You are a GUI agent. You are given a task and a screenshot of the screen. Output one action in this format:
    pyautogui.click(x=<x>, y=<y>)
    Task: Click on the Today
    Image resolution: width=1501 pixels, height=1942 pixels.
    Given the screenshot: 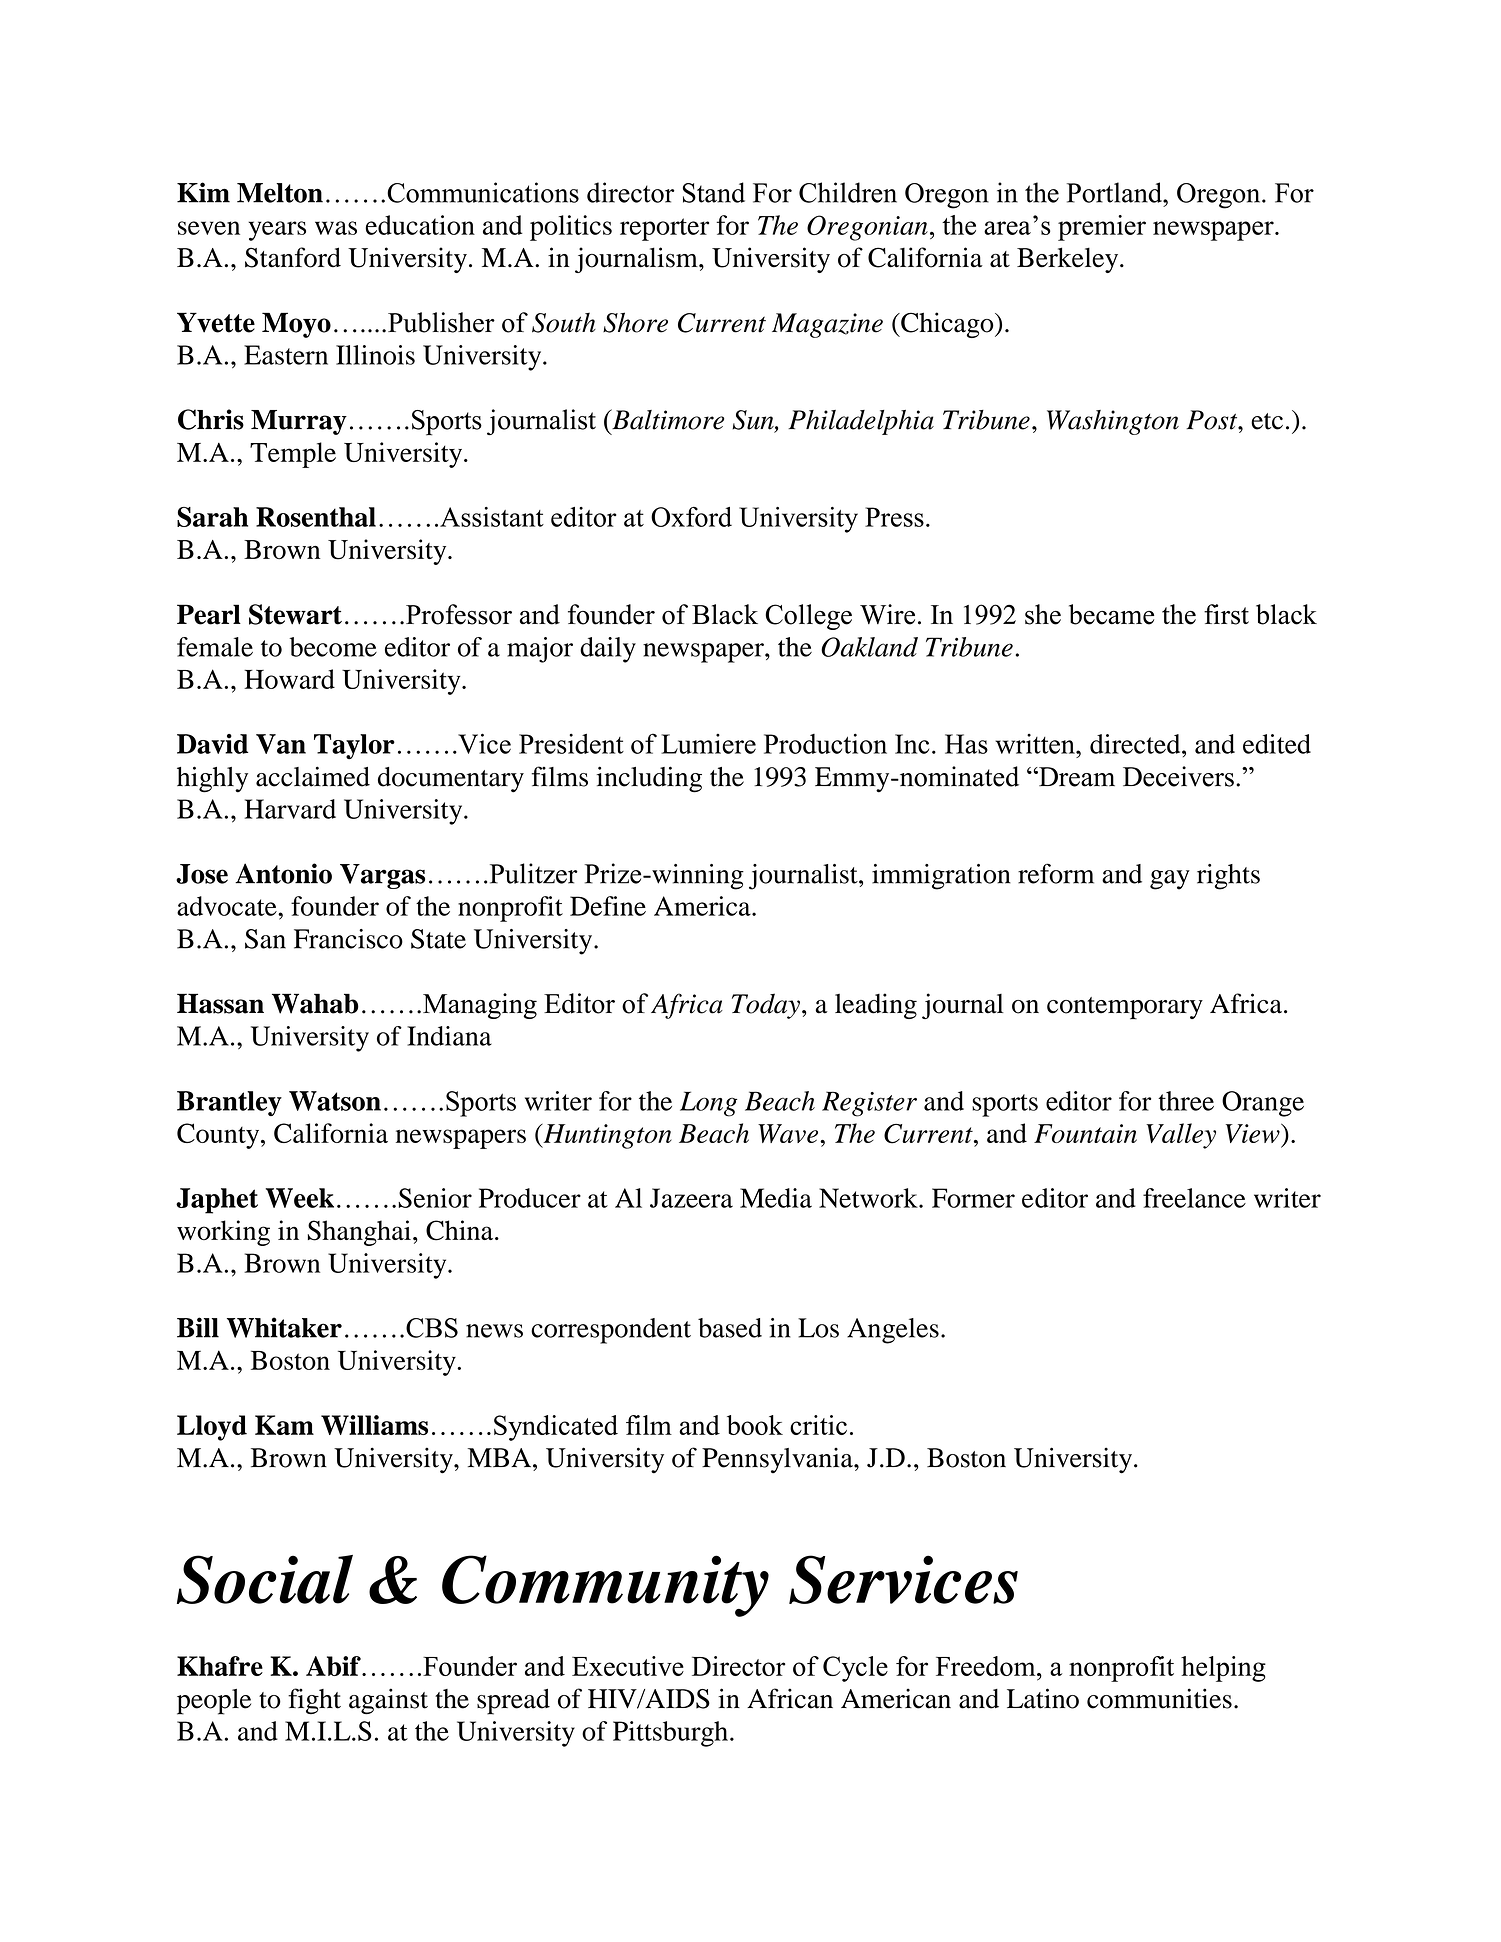 What is the action you would take?
    pyautogui.click(x=766, y=1006)
